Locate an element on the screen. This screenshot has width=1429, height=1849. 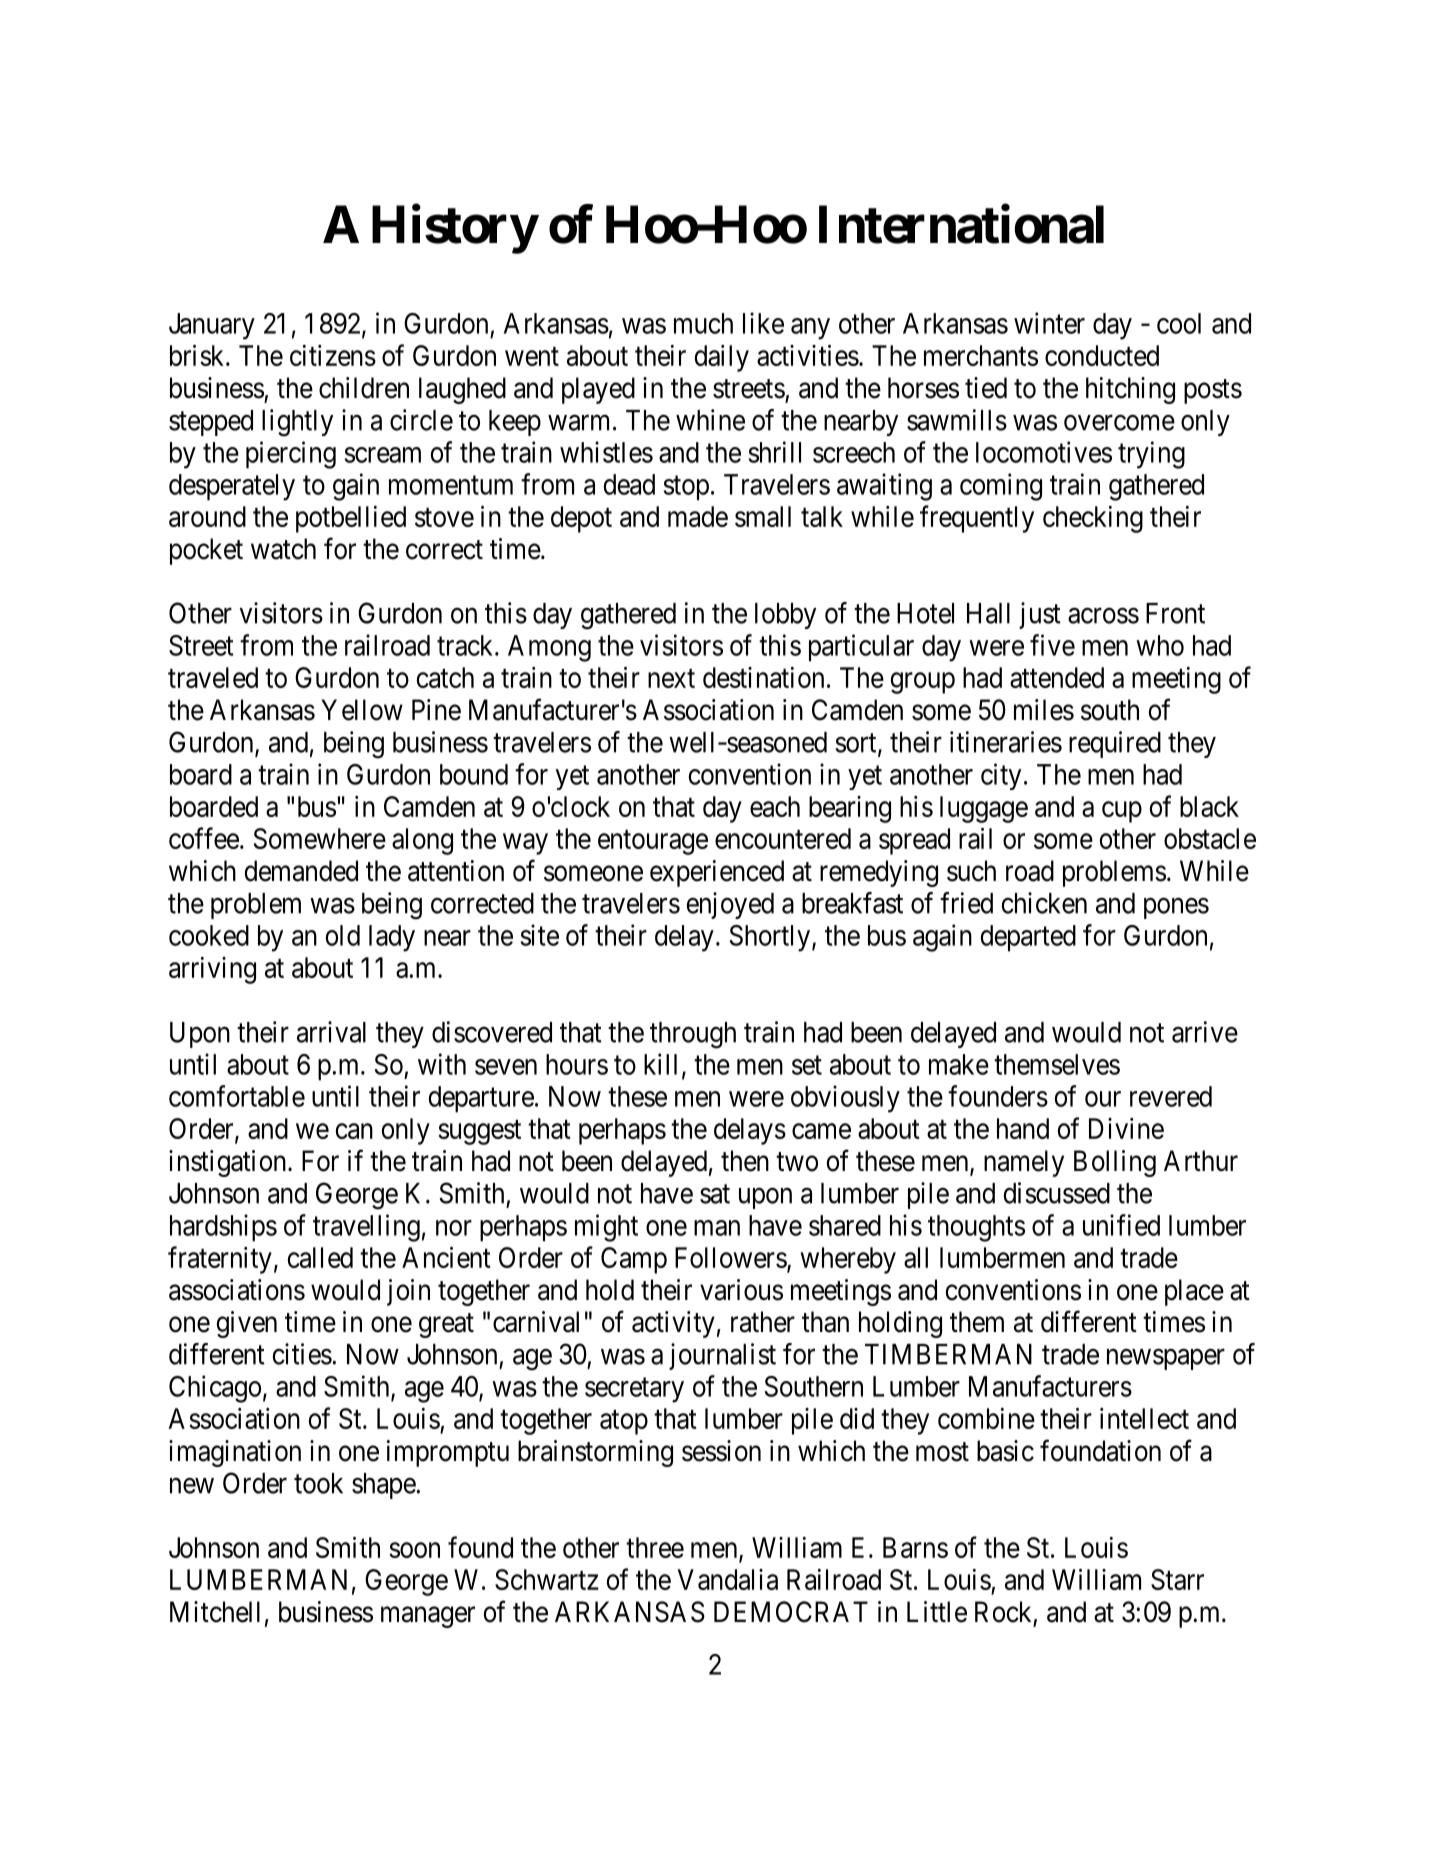
demanded is located at coordinates (301, 871).
